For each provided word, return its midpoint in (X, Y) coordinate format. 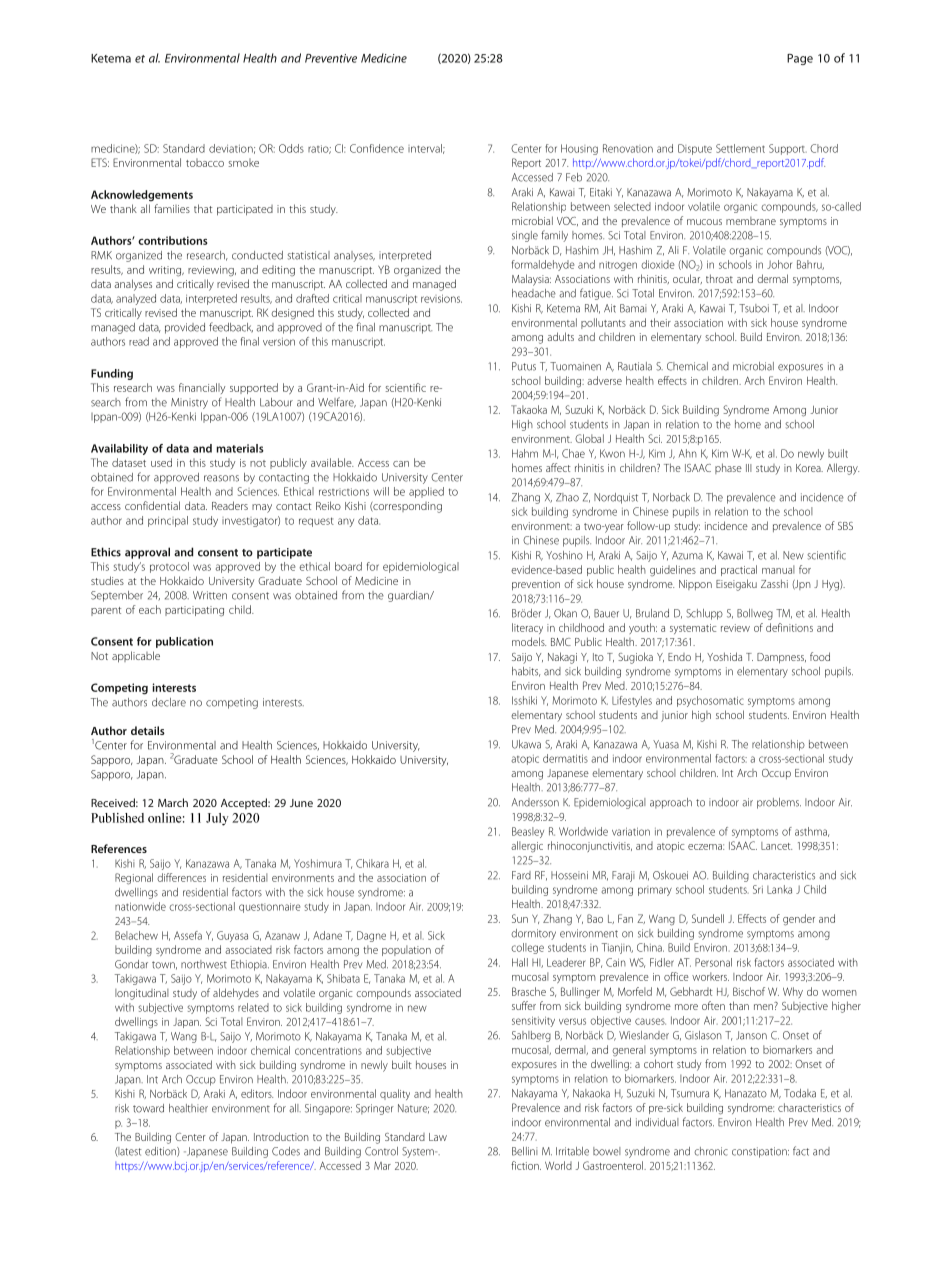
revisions (441, 298)
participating (194, 611)
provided (185, 328)
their (660, 322)
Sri (758, 889)
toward (148, 1108)
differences (181, 877)
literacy (527, 628)
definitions (789, 627)
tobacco (205, 162)
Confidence (377, 148)
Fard (521, 875)
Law (438, 1137)
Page (800, 59)
